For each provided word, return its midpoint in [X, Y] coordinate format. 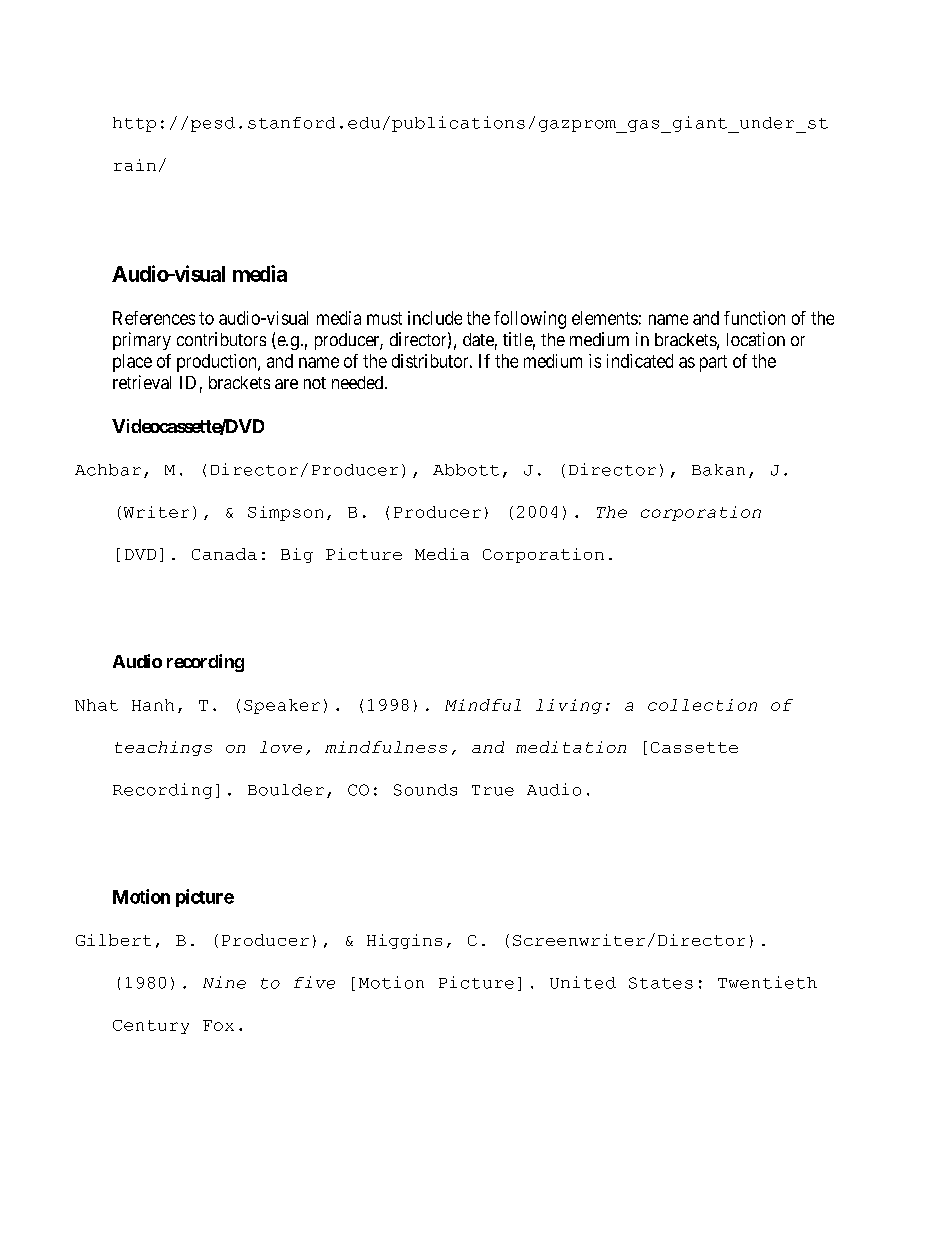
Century [151, 1027]
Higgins [404, 941]
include [435, 318]
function [754, 318]
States [661, 983]
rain [135, 165]
